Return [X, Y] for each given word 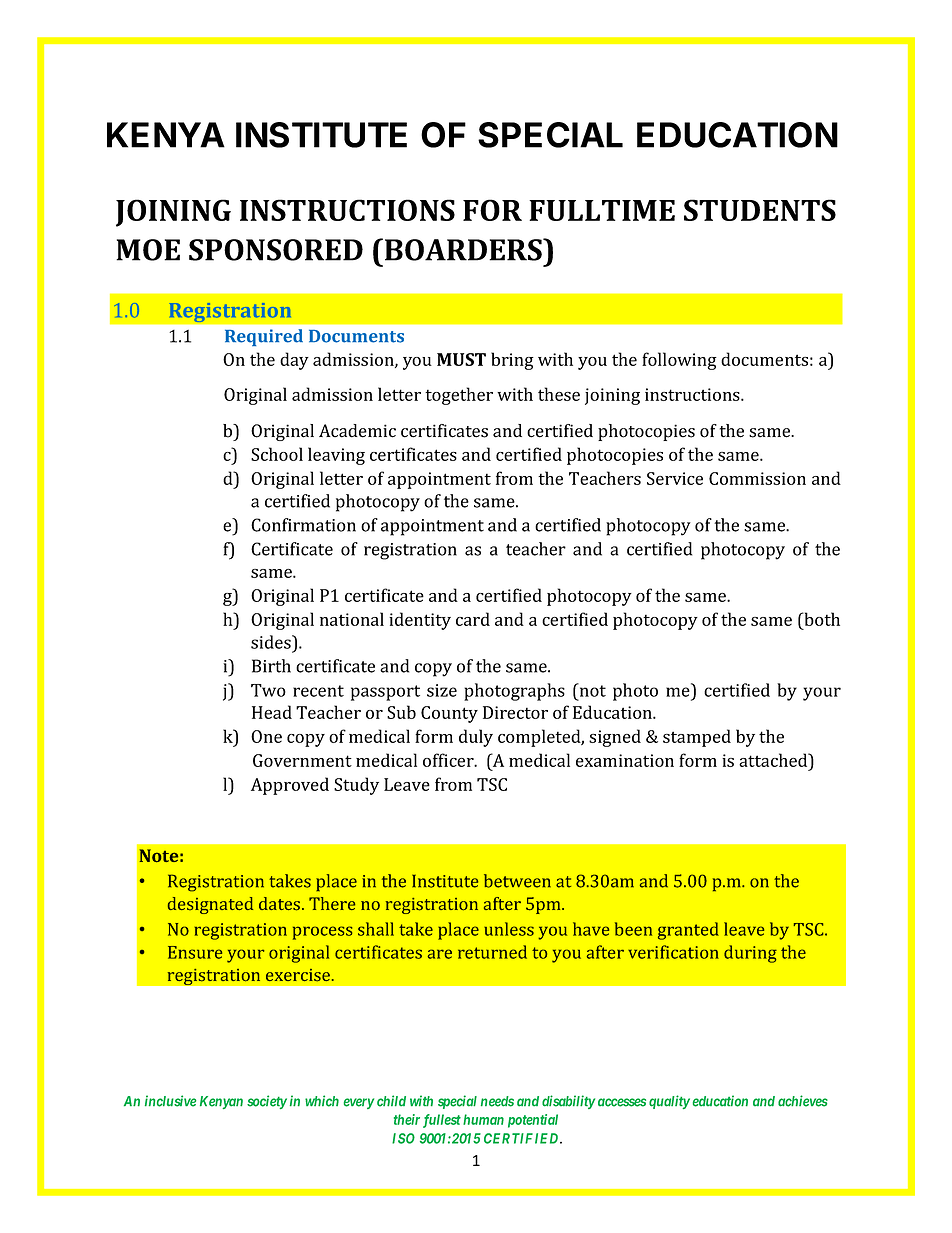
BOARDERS [464, 249]
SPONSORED [276, 250]
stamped [697, 738]
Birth [271, 666]
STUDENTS [760, 210]
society [267, 1102]
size [442, 690]
